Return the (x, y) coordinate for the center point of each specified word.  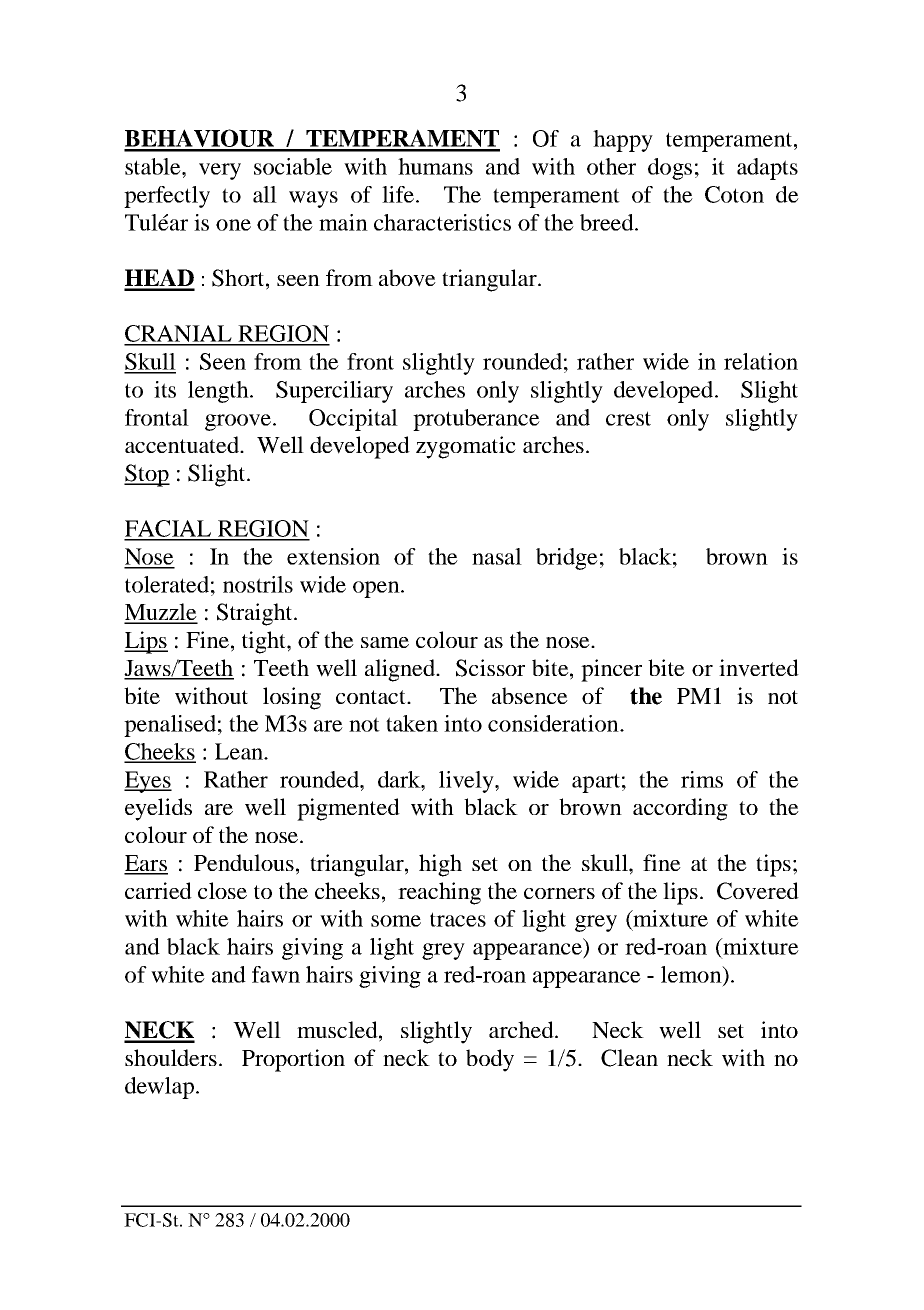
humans (435, 166)
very (220, 171)
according (680, 809)
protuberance (476, 420)
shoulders (171, 1057)
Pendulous (244, 862)
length (219, 392)
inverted (759, 668)
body (490, 1060)
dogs (670, 169)
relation (761, 361)
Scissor (490, 668)
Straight (256, 614)
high (440, 865)
